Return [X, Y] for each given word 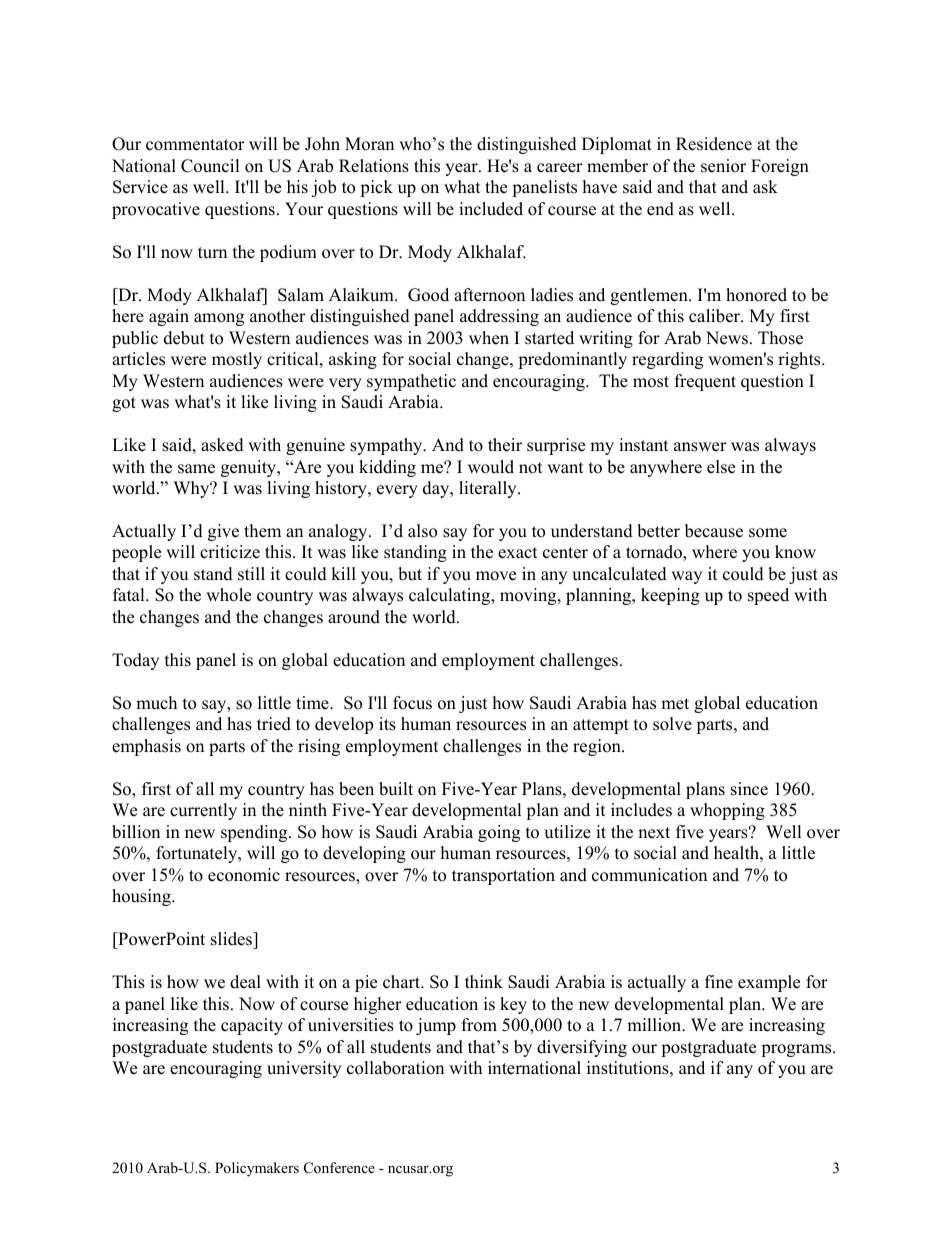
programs [797, 1050]
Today [135, 661]
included [491, 209]
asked [222, 445]
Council [210, 166]
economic [244, 875]
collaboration [395, 1068]
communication [649, 875]
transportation [503, 876]
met [675, 704]
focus [412, 703]
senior [723, 166]
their [505, 445]
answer [700, 447]
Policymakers [257, 1169]
